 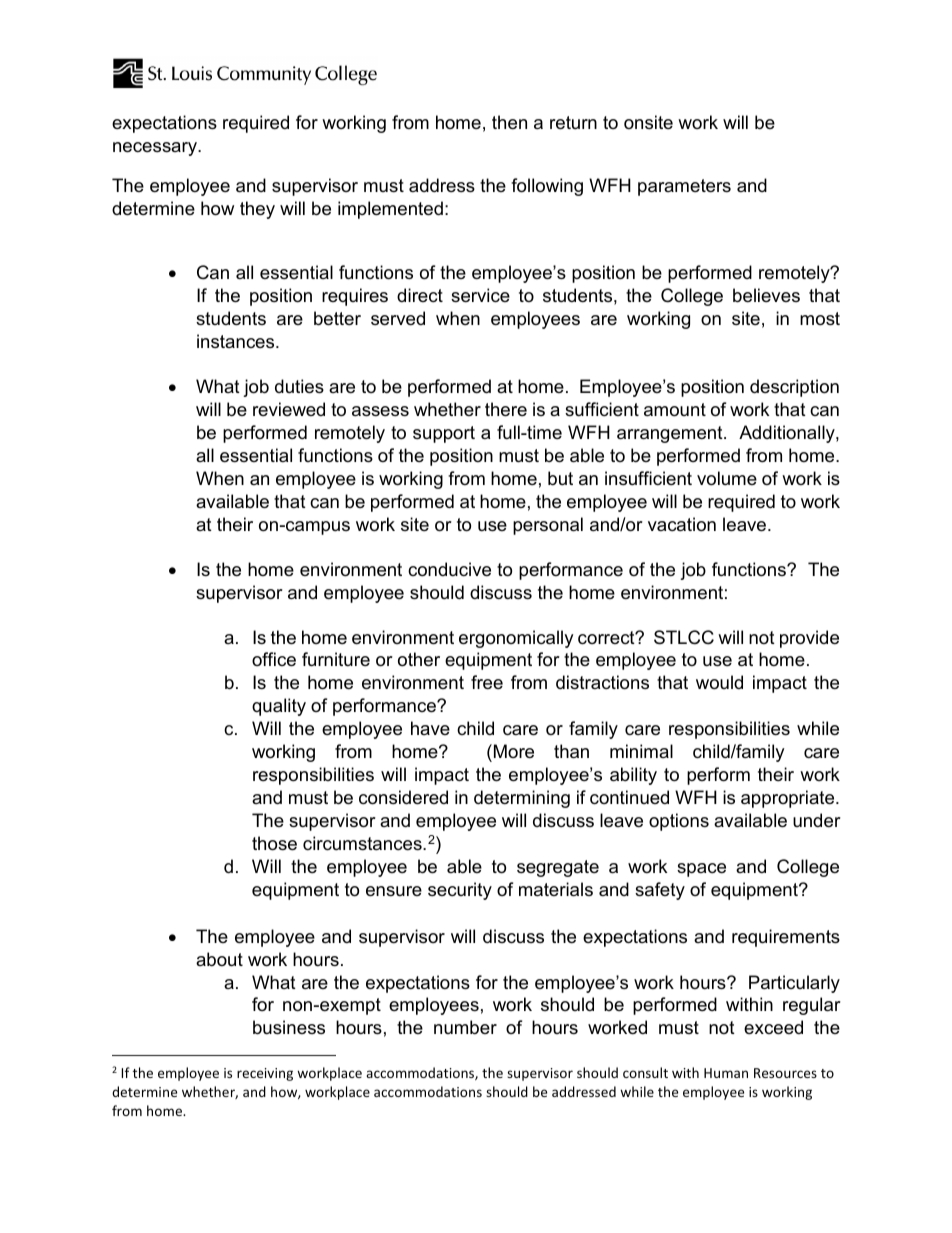 I want to click on receiving, so click(x=265, y=1074).
